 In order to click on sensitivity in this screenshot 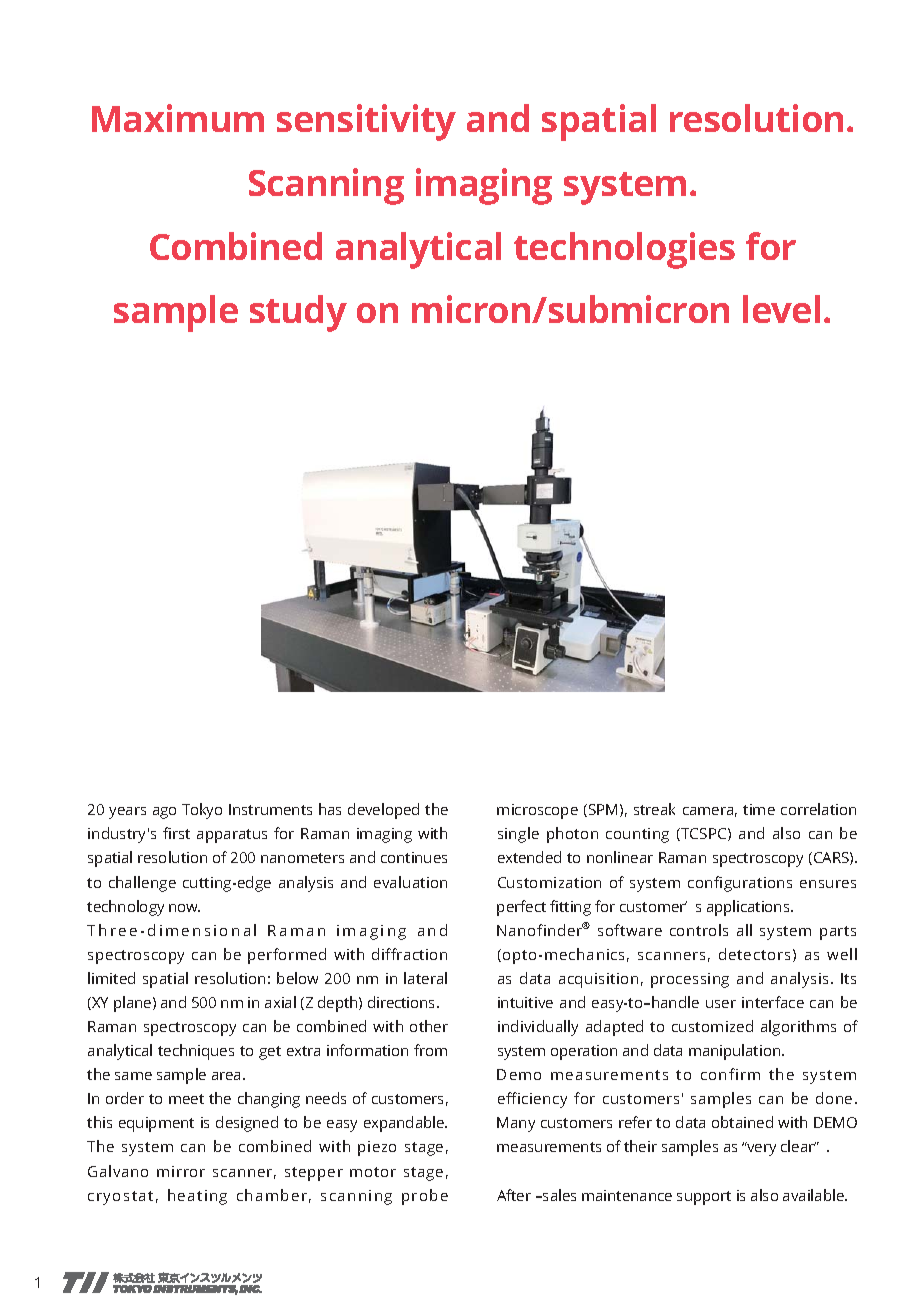, I will do `click(366, 122)`.
